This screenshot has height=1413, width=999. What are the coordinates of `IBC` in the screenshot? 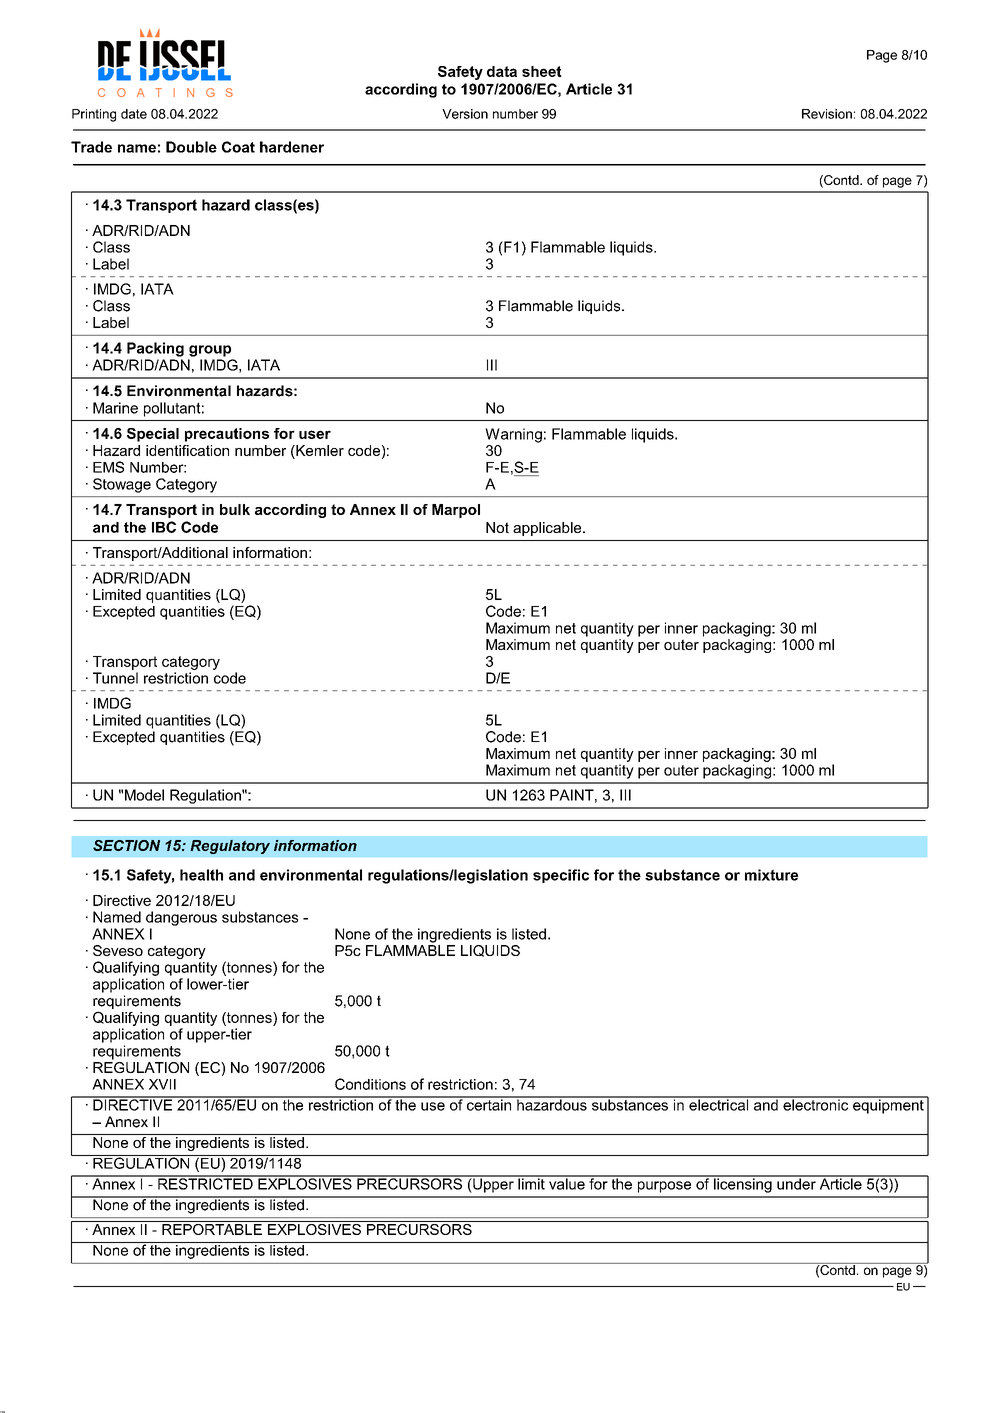 It's located at (164, 527).
